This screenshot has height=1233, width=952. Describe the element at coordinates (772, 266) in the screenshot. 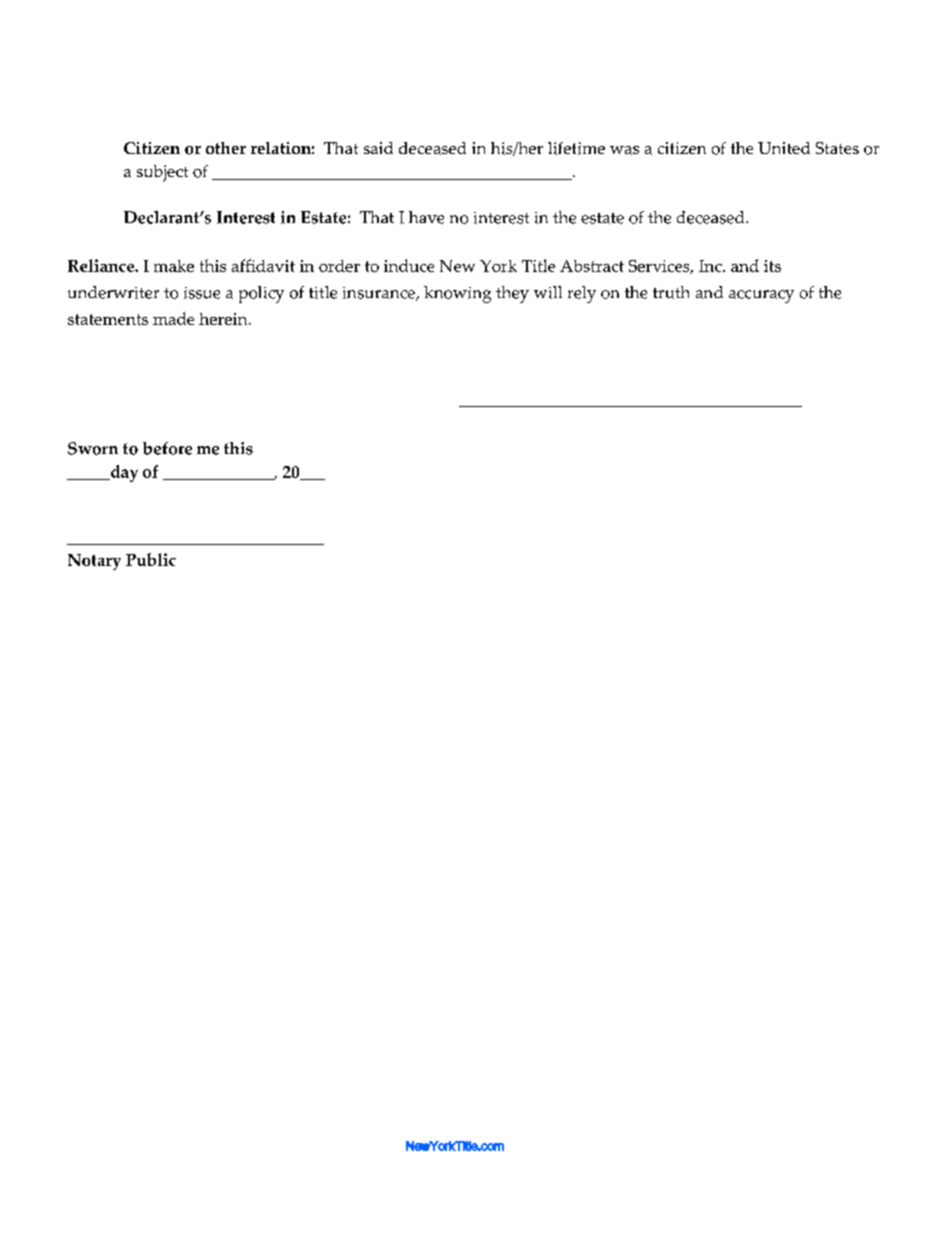

I see `its` at that location.
